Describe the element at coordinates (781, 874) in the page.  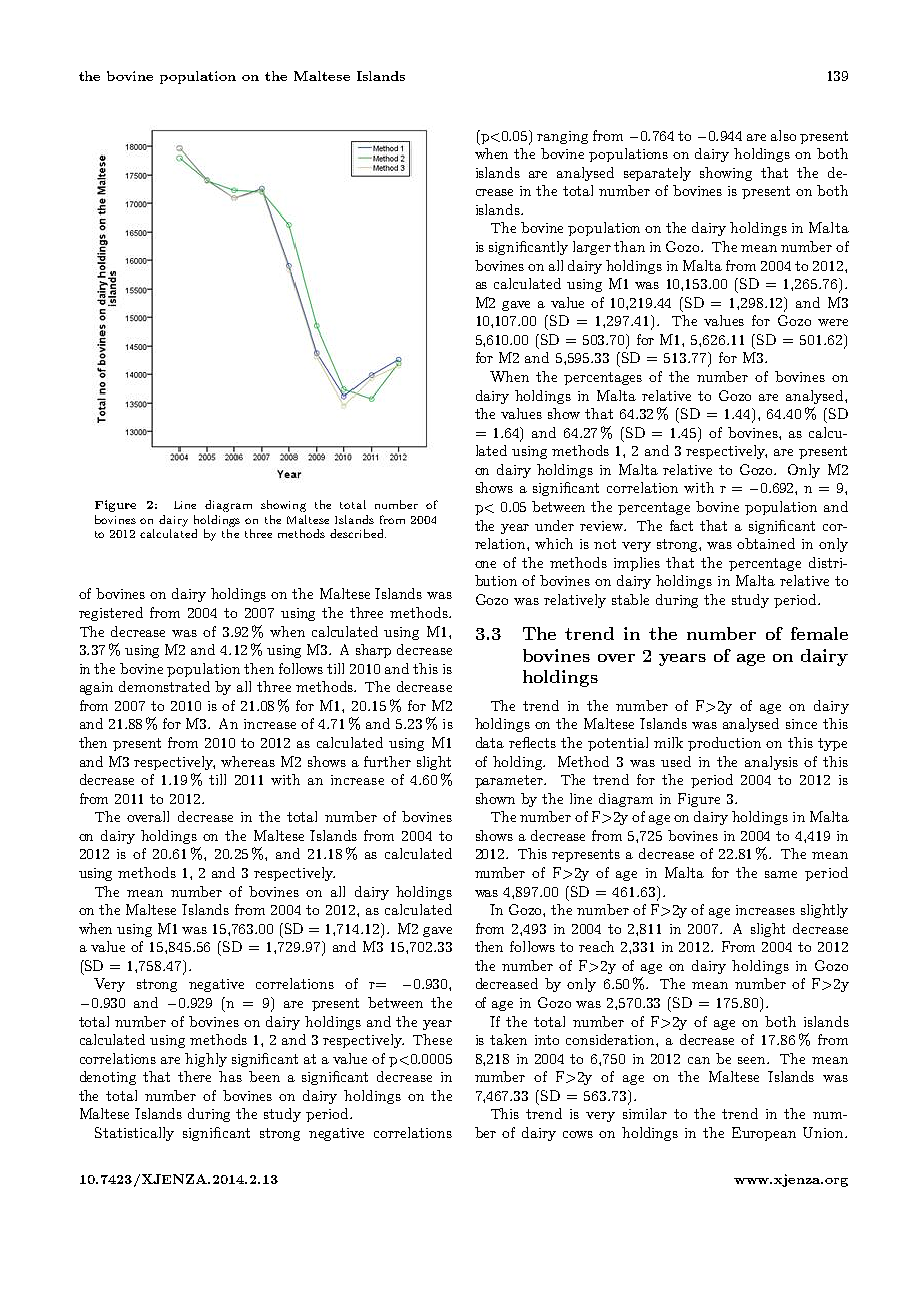
I see `same` at that location.
